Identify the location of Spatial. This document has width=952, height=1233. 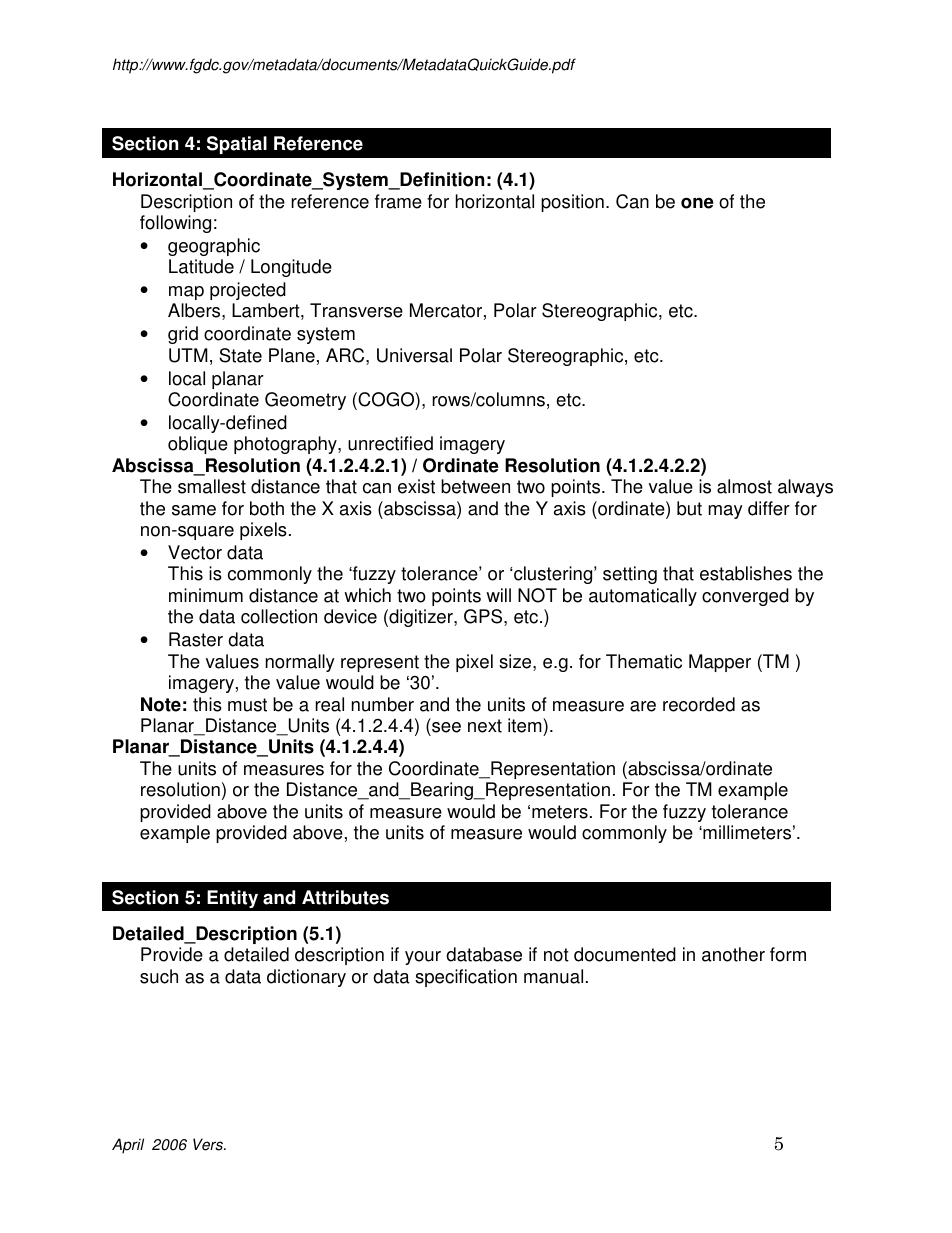
(237, 145).
